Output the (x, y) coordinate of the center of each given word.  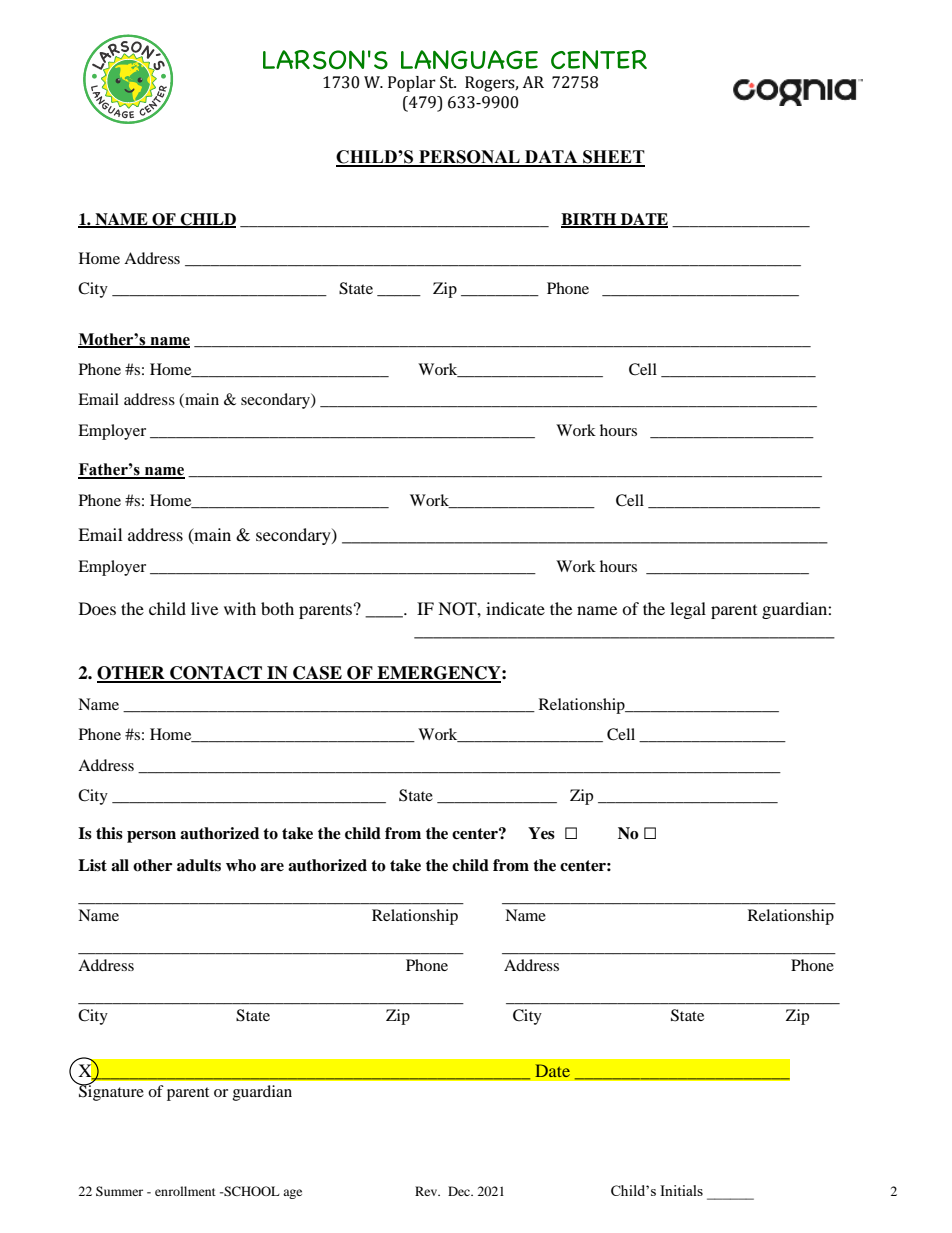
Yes (541, 833)
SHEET (613, 158)
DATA (551, 158)
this (109, 833)
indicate (515, 608)
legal (688, 610)
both (277, 608)
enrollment (185, 1191)
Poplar (412, 84)
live (204, 608)
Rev (427, 1191)
